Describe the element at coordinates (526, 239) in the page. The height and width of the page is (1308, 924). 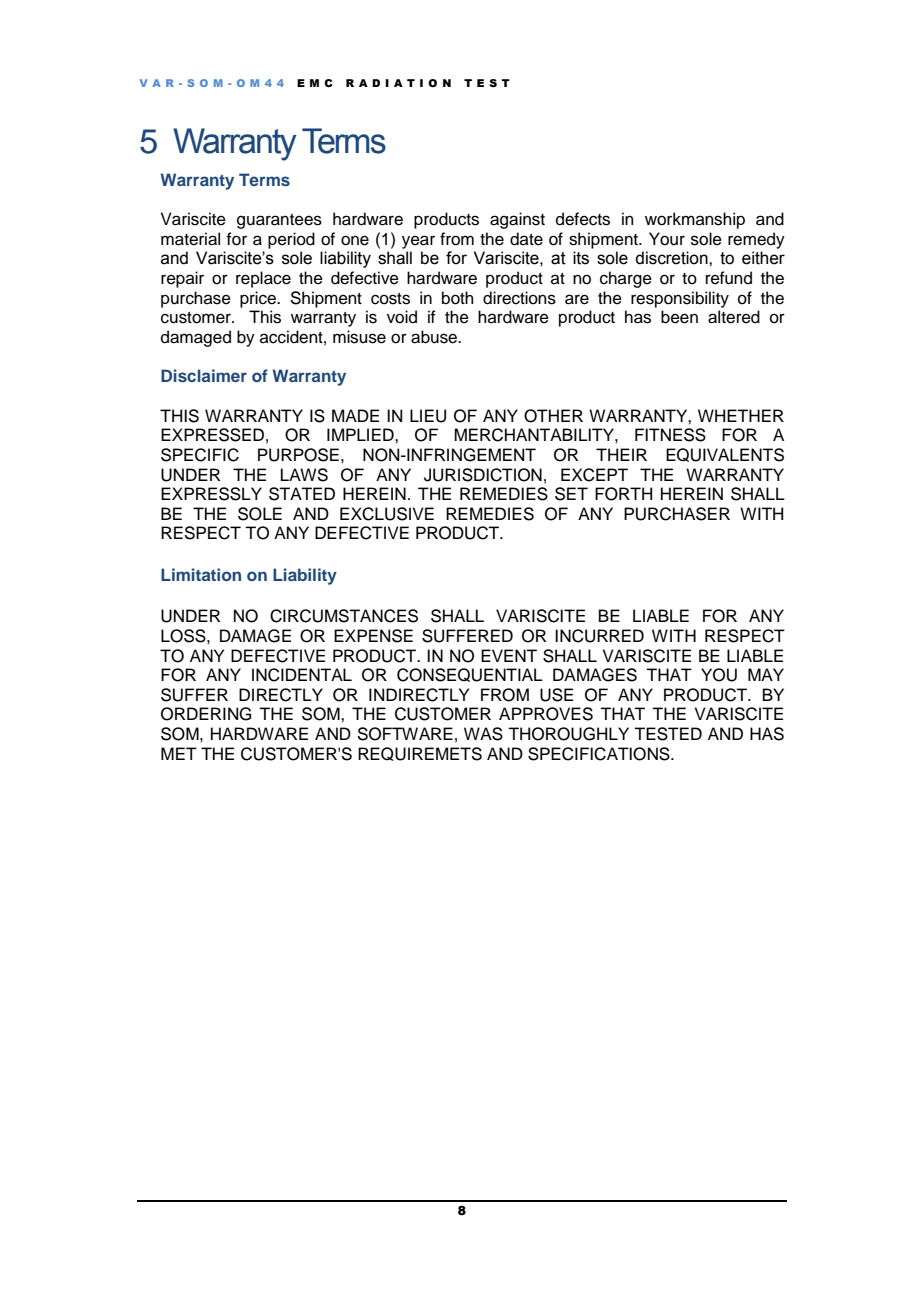
I see `date` at that location.
